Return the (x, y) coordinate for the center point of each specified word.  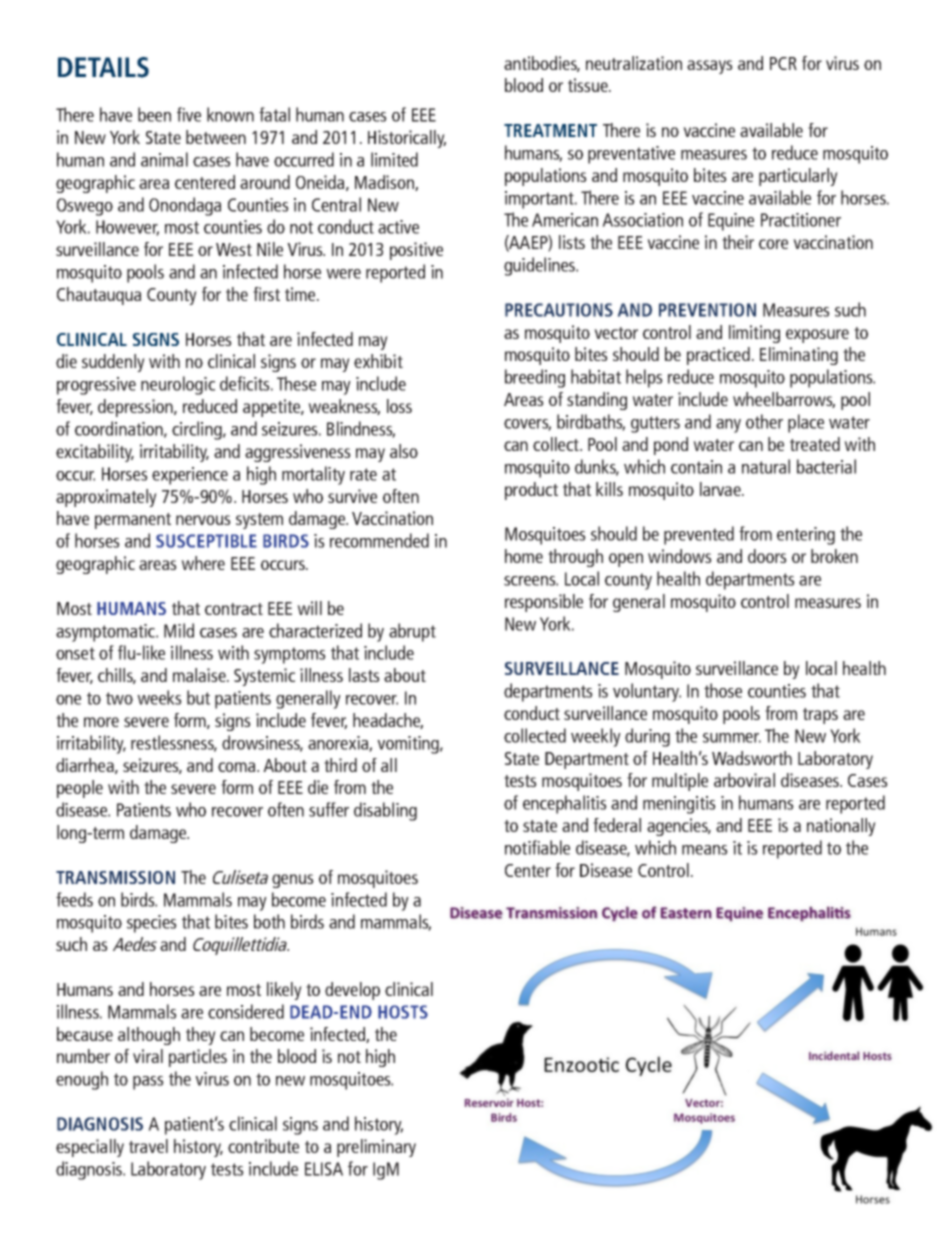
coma (238, 767)
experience (190, 476)
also (404, 451)
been (154, 114)
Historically (407, 139)
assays (710, 67)
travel (148, 1146)
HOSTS (403, 1012)
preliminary (376, 1148)
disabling (385, 811)
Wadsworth (752, 758)
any (728, 426)
